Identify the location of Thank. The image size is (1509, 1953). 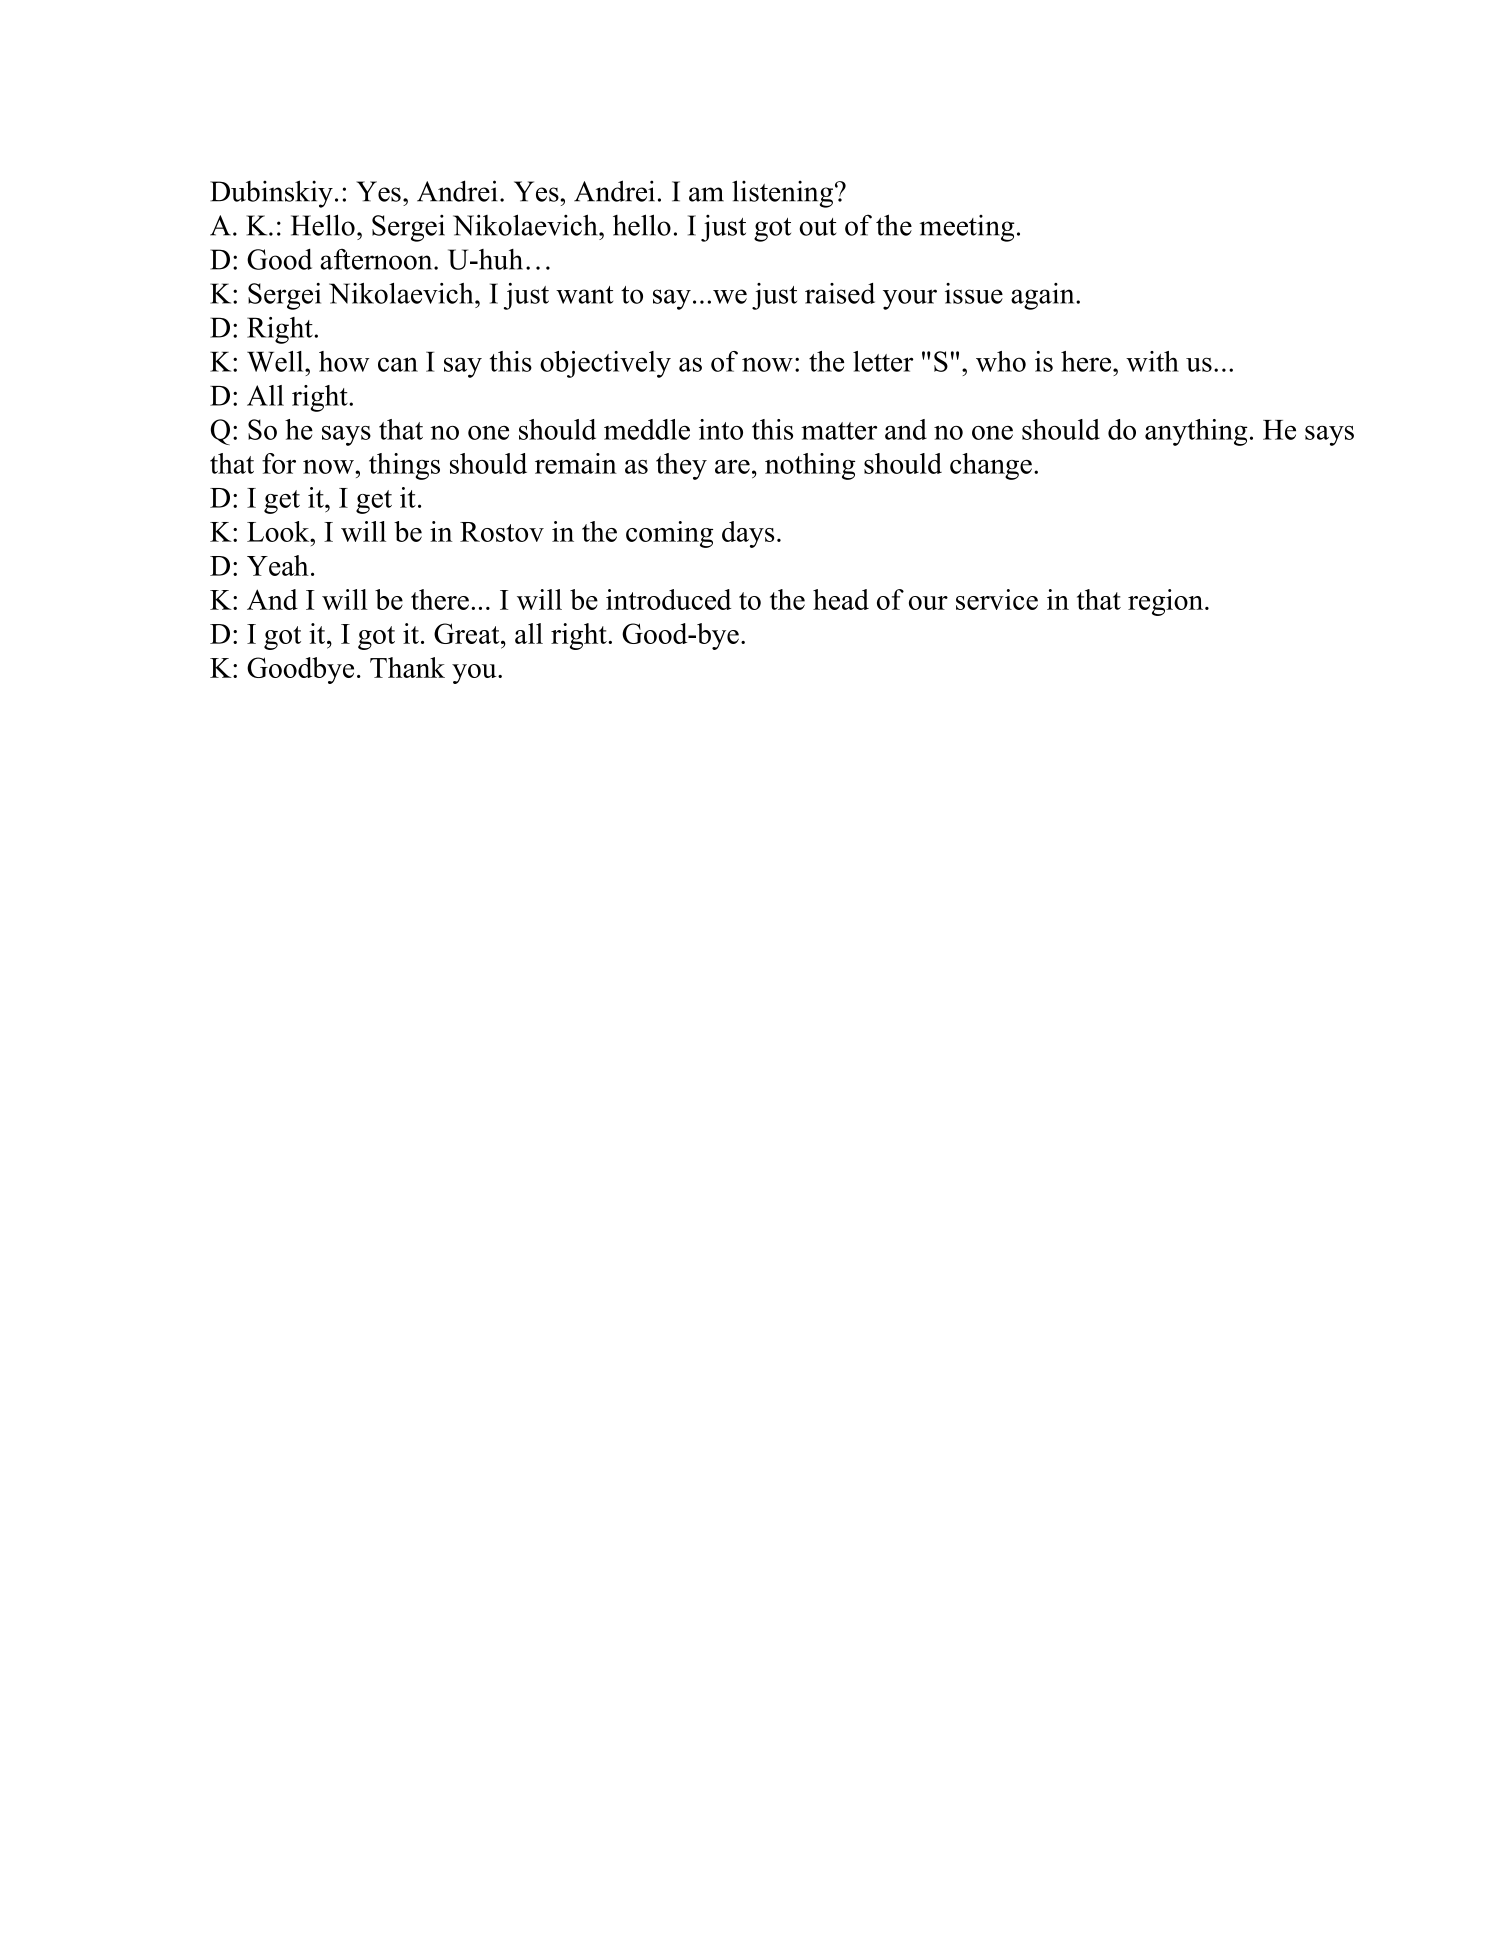
(407, 667).
